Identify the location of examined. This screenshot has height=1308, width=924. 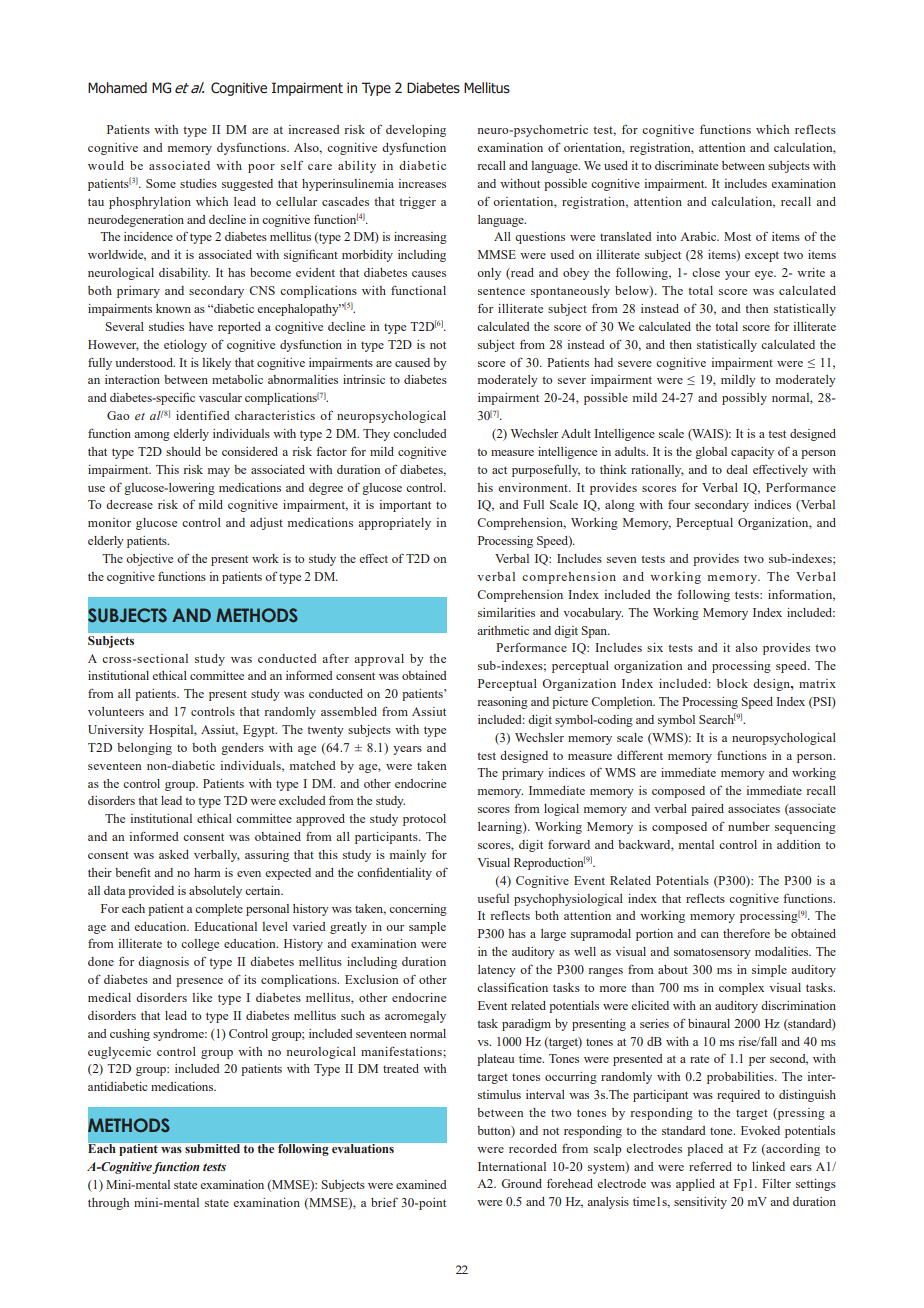
(421, 1184).
